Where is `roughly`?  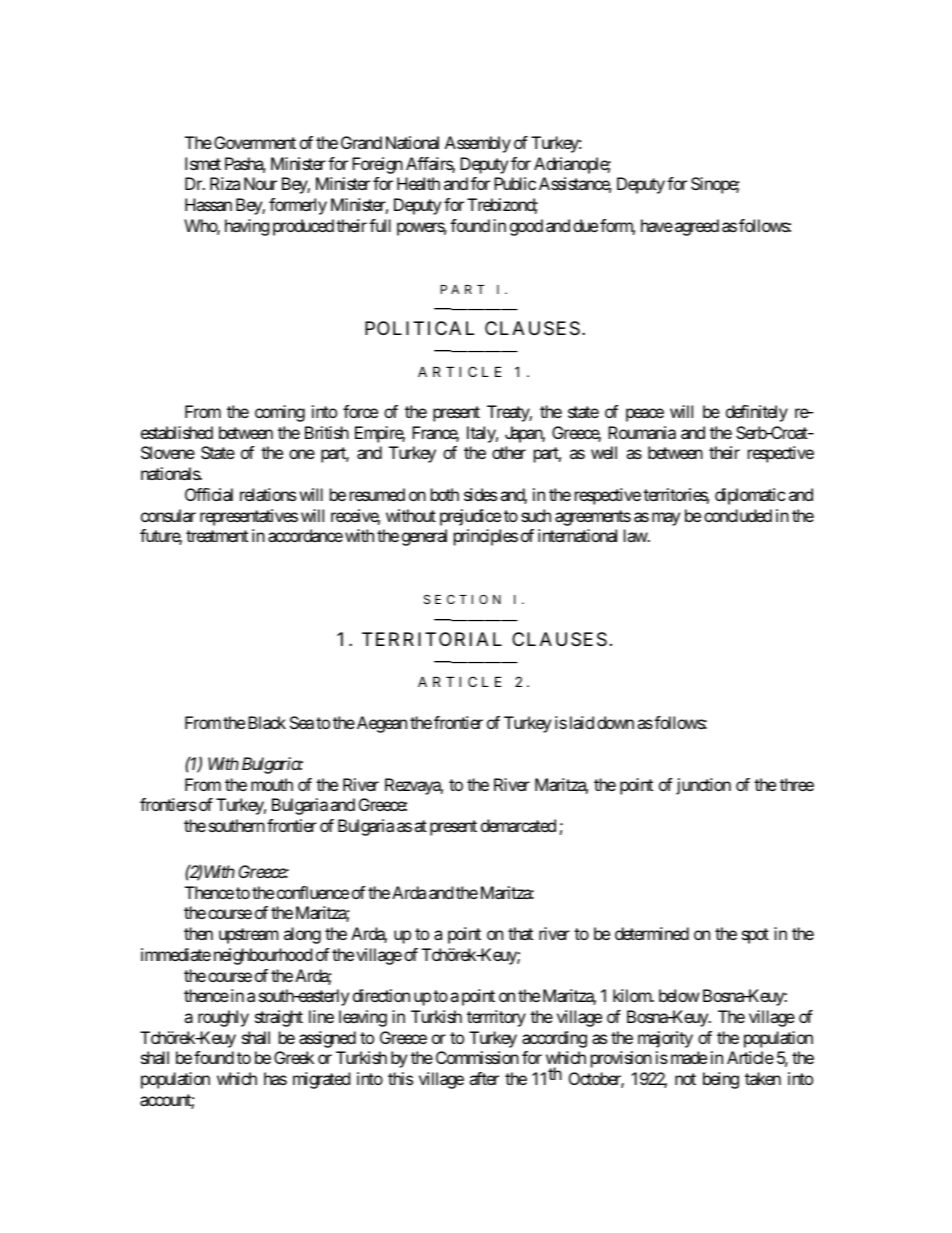
roughly is located at coordinates (223, 1018).
